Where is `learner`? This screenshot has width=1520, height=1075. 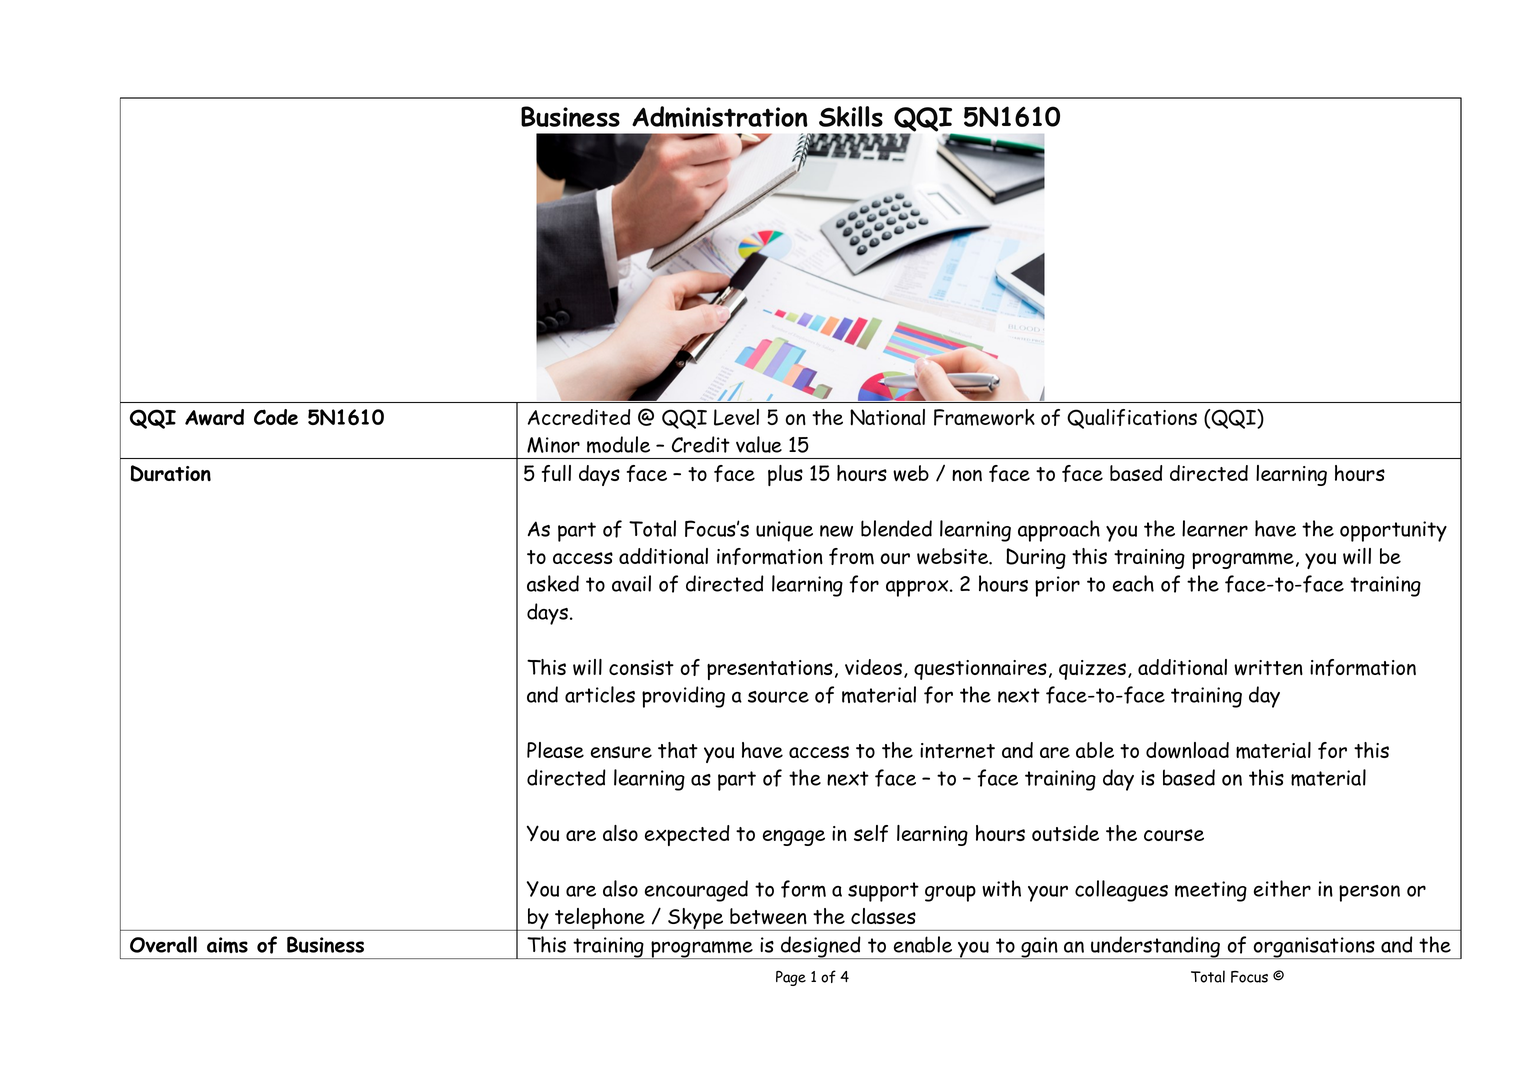
learner is located at coordinates (1215, 528).
